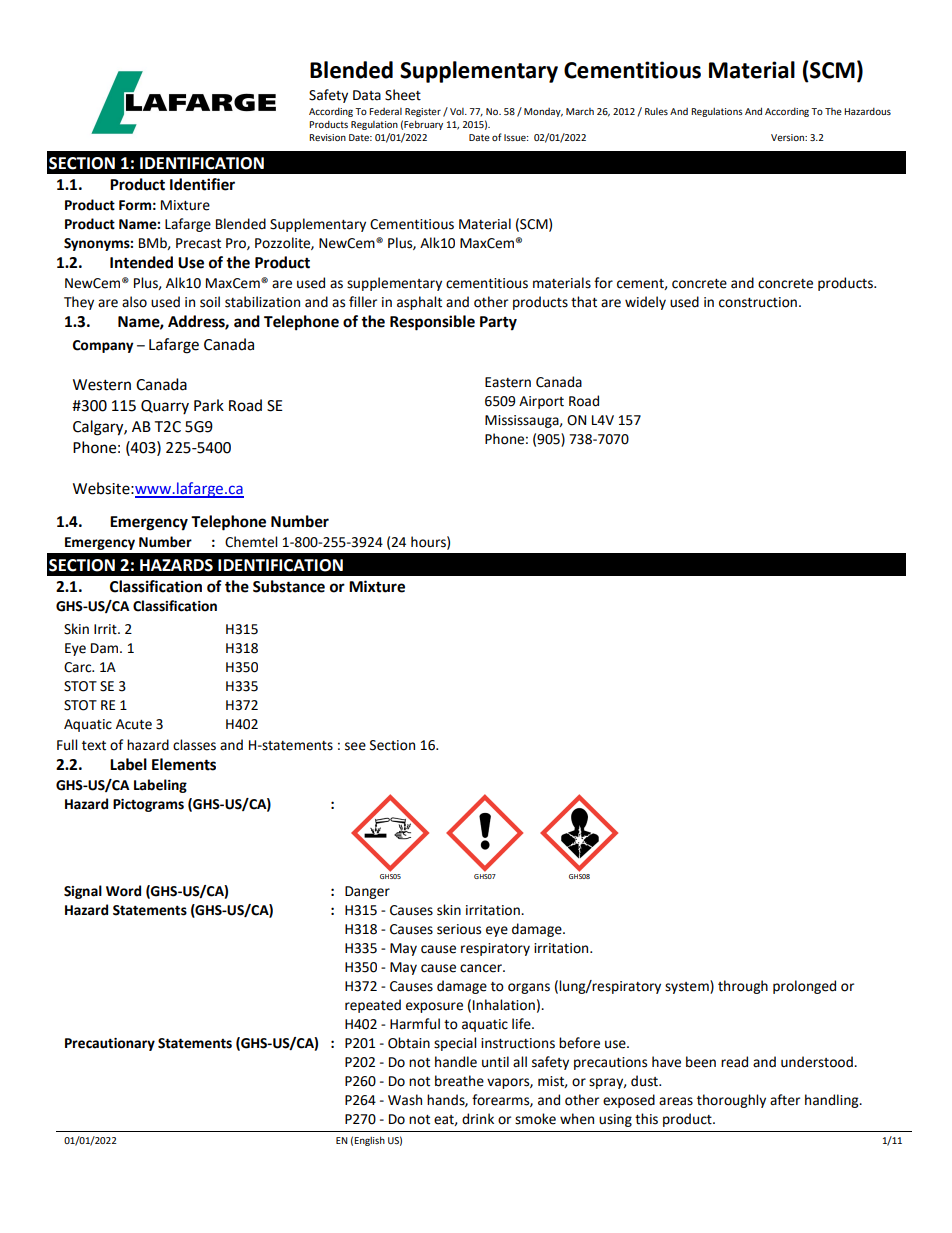  What do you see at coordinates (110, 1044) in the screenshot?
I see `Precautionary` at bounding box center [110, 1044].
